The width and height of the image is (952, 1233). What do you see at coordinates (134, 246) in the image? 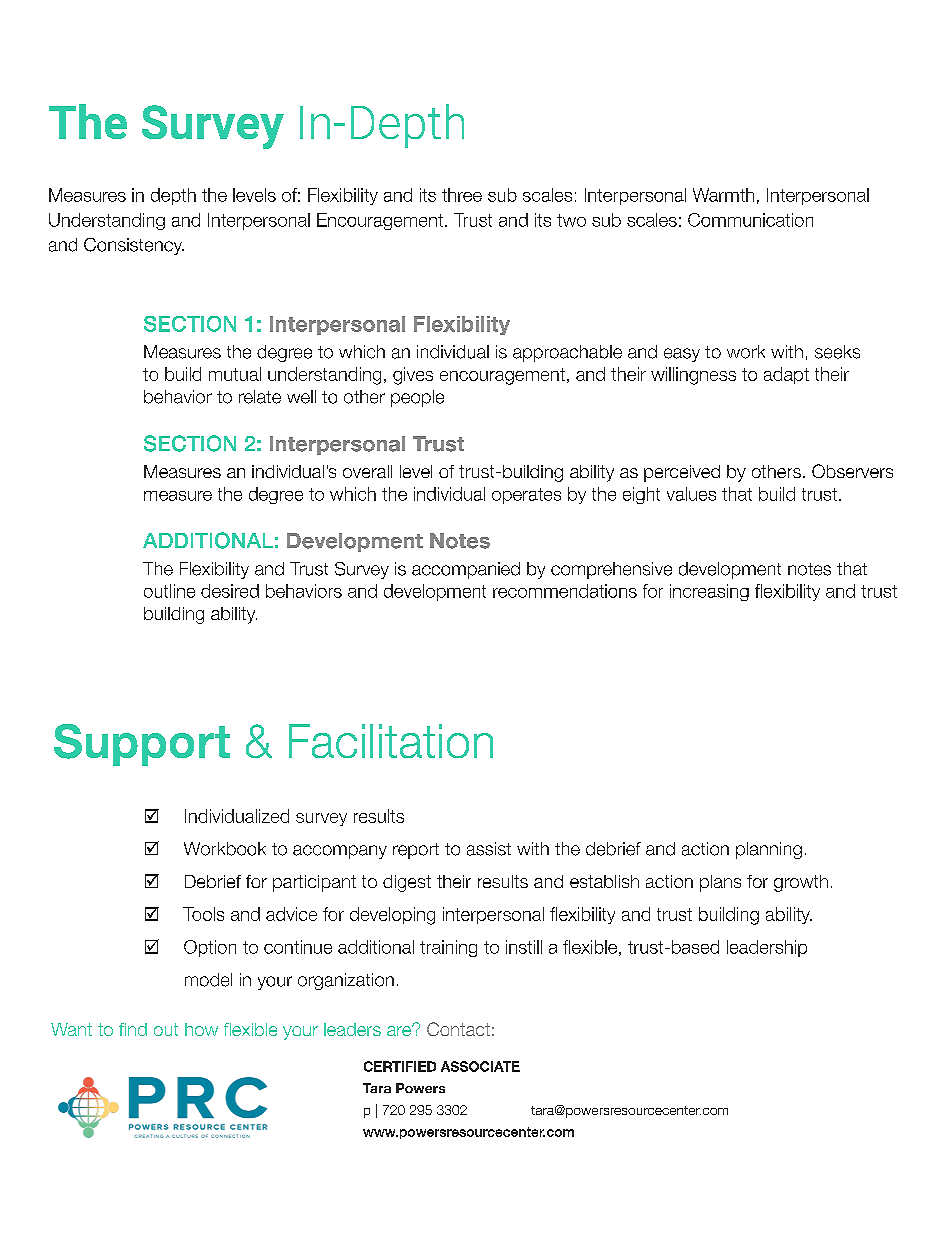
I see `Consistency` at bounding box center [134, 246].
